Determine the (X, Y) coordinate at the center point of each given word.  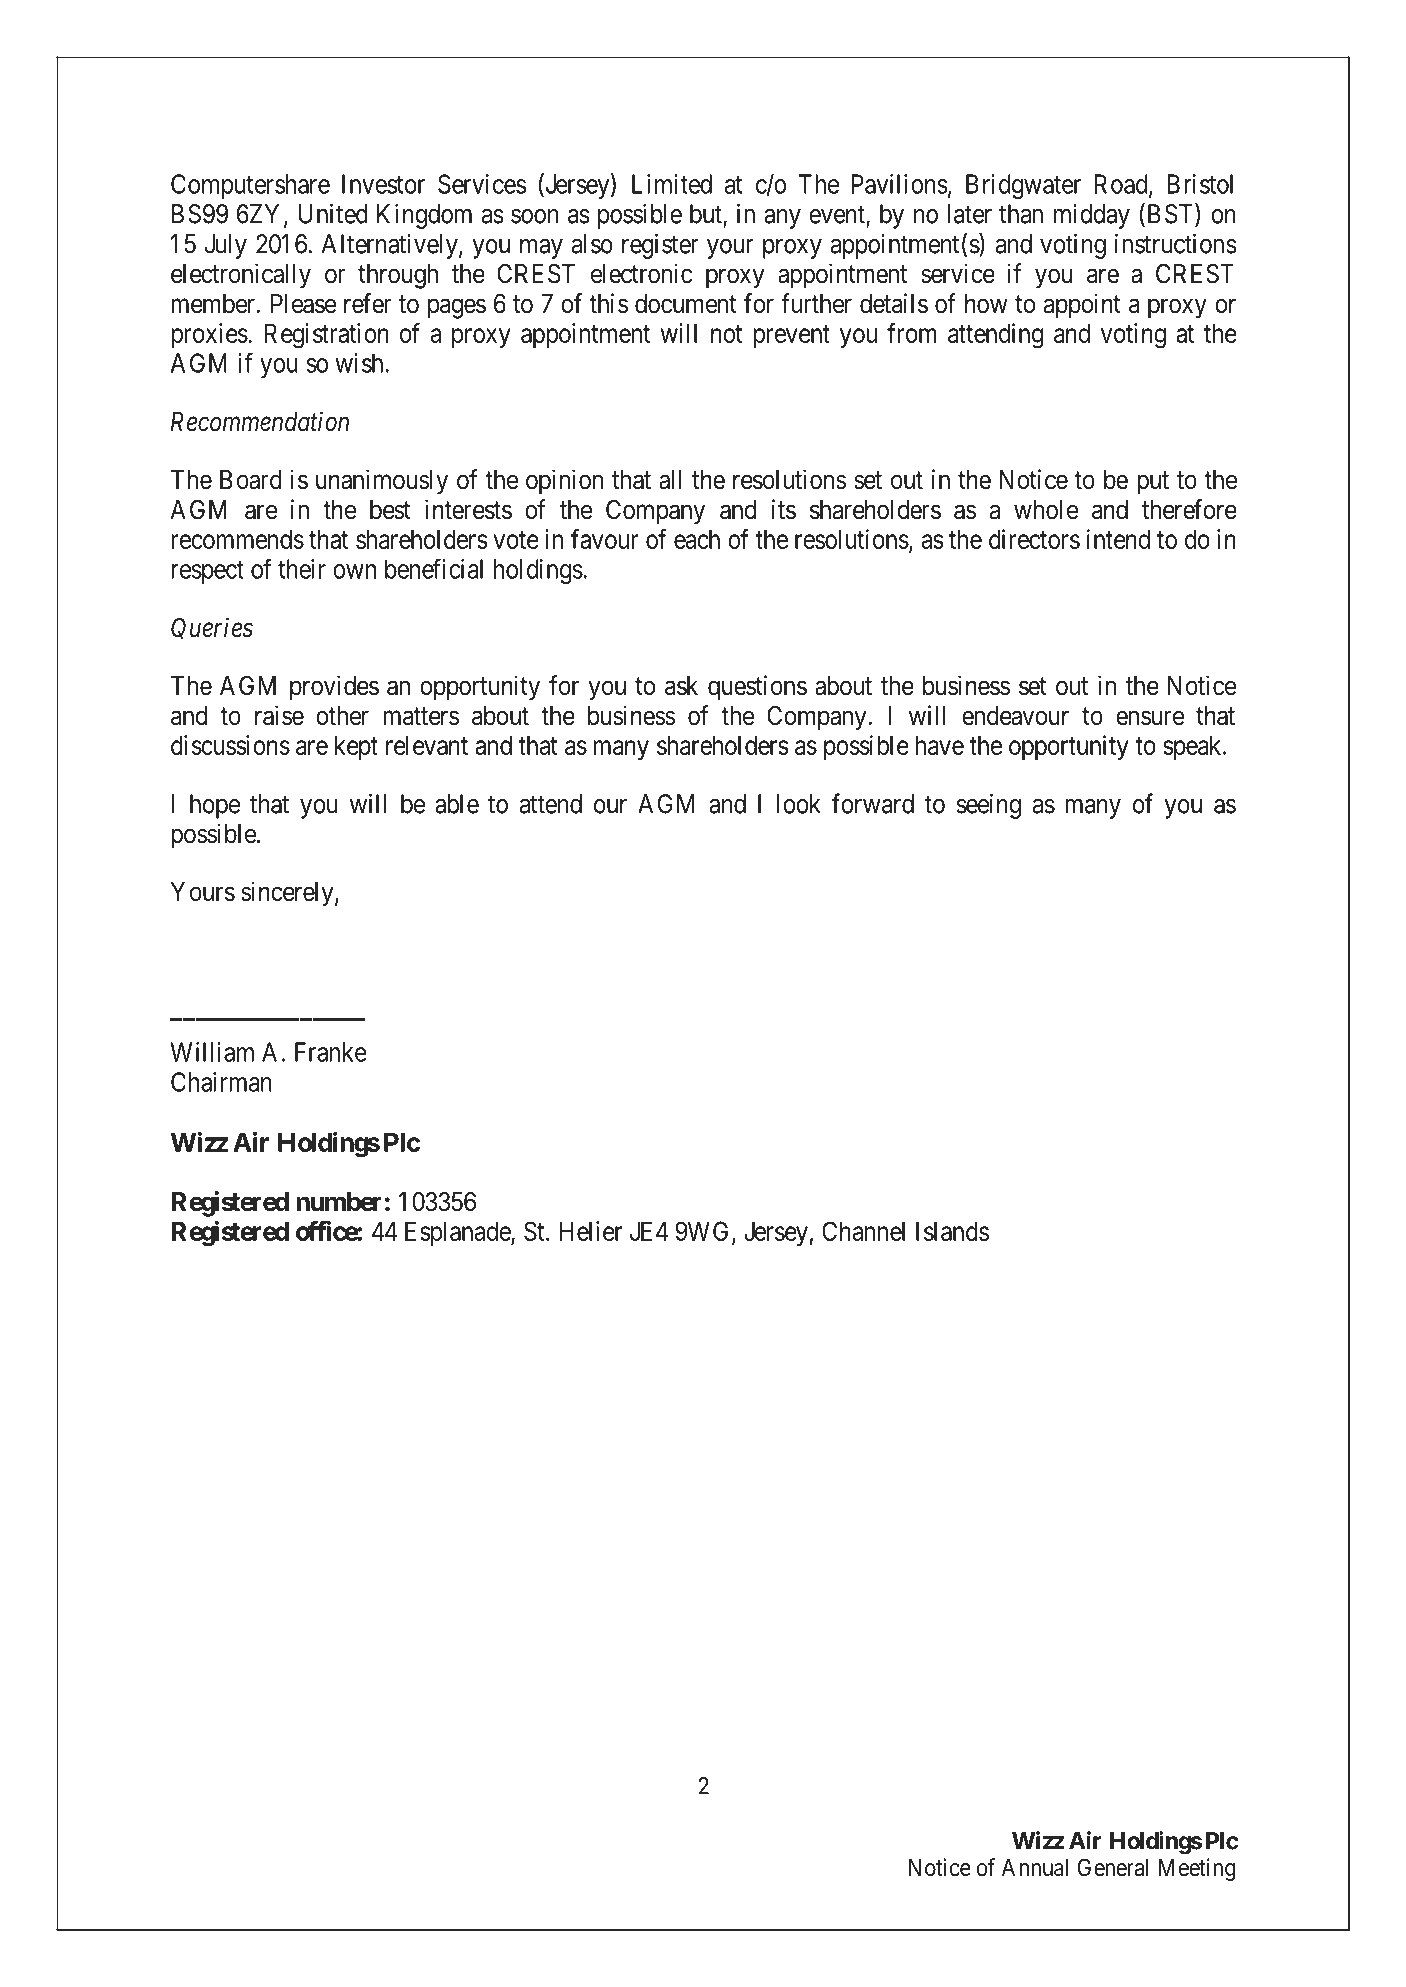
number (339, 1202)
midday (1092, 216)
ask (681, 686)
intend (1118, 539)
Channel (863, 1231)
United (333, 213)
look (798, 804)
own (354, 571)
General (1112, 1867)
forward (873, 803)
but (707, 215)
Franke (331, 1052)
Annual (1035, 1868)
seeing (989, 806)
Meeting (1197, 1869)
